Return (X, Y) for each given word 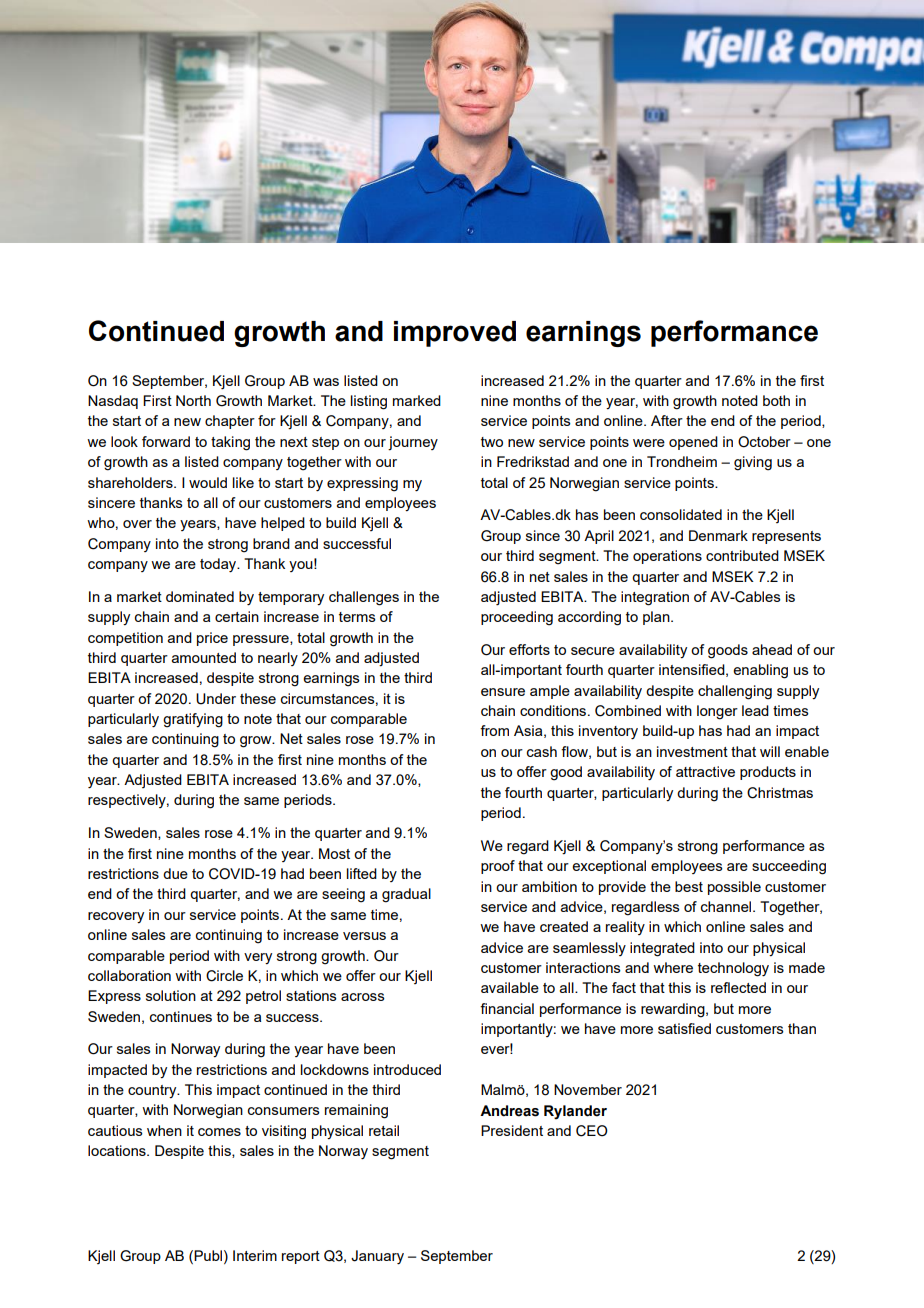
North (193, 400)
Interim (255, 1255)
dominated (200, 596)
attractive (705, 771)
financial (507, 1008)
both (776, 400)
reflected (738, 987)
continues (181, 1016)
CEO (592, 1131)
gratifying (193, 720)
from (494, 730)
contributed (742, 555)
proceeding (517, 618)
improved (455, 334)
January (377, 1257)
